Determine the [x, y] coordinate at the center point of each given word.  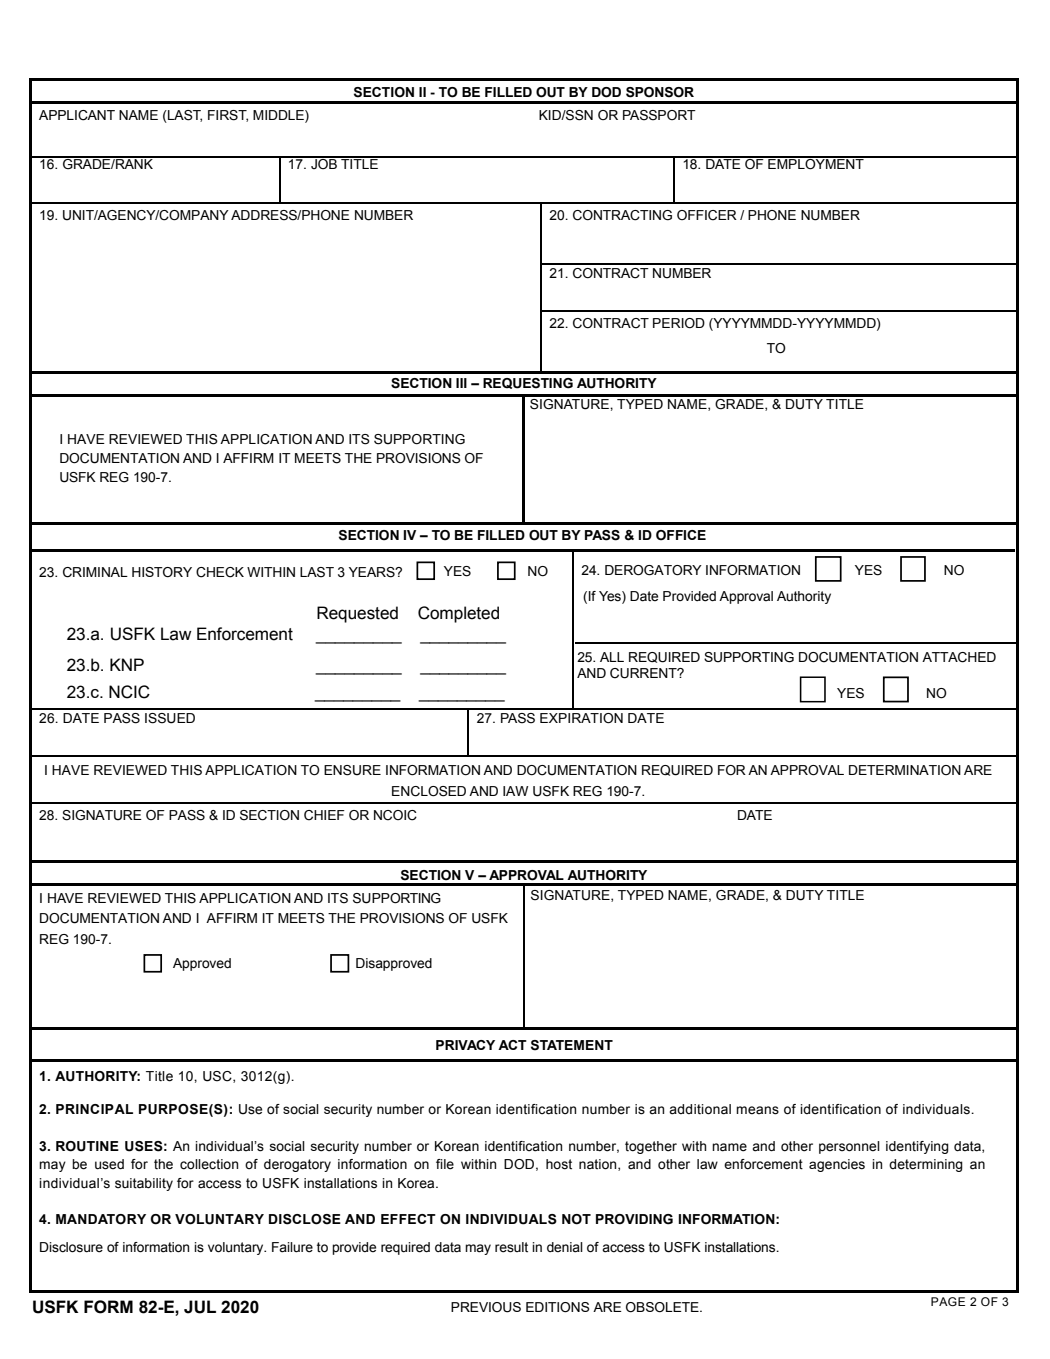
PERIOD [679, 323]
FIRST [228, 116]
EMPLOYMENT [816, 163]
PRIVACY [465, 1045]
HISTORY [162, 572]
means [757, 1110]
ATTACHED [959, 657]
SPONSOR [660, 92]
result [511, 1247]
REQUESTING [528, 383]
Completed [458, 614]
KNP [127, 664]
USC [218, 1077]
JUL [200, 1307]
